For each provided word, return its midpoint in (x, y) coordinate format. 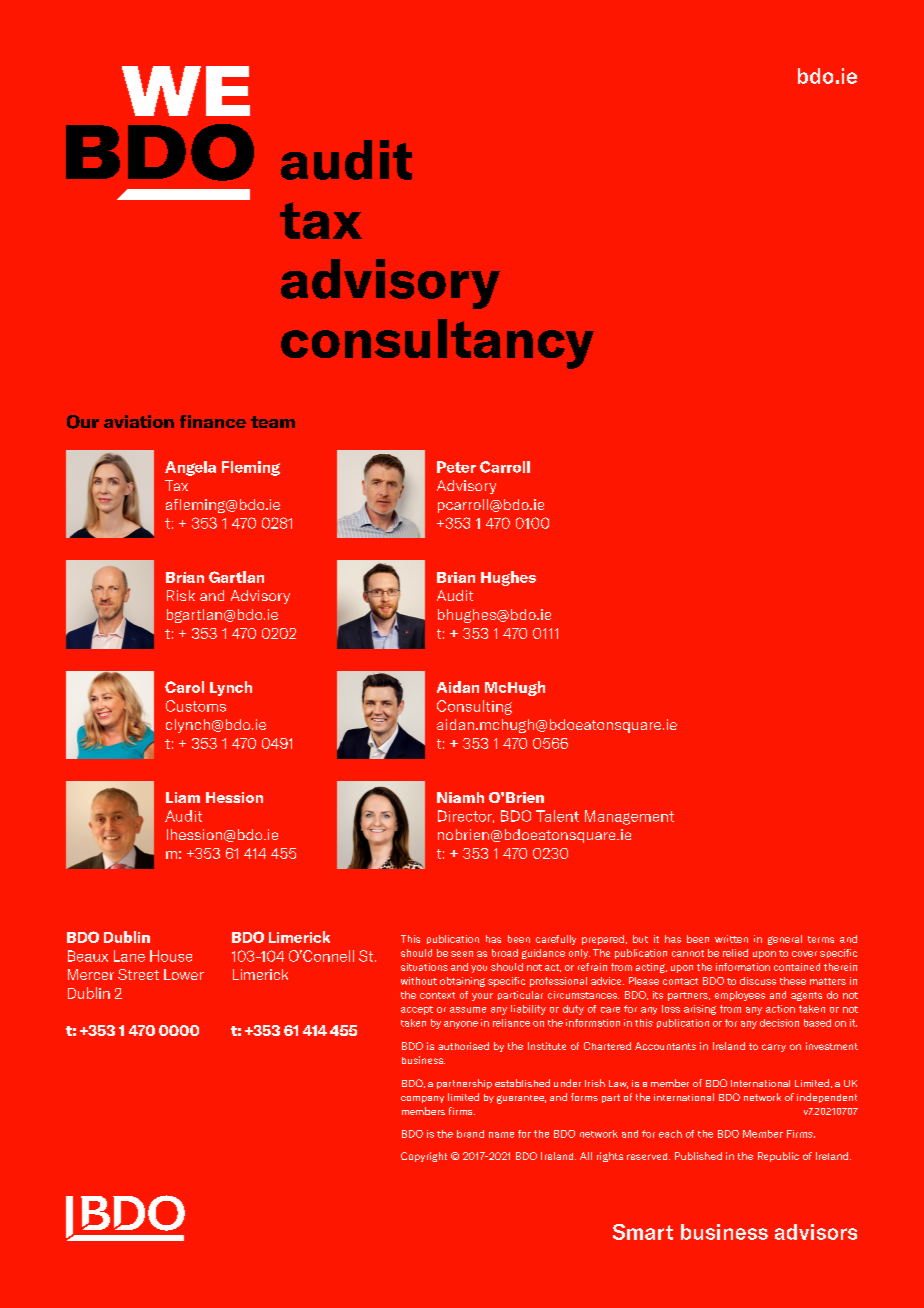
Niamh (460, 797)
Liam (183, 797)
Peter (456, 467)
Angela (190, 468)
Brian (456, 577)
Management (629, 817)
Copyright (424, 1157)
